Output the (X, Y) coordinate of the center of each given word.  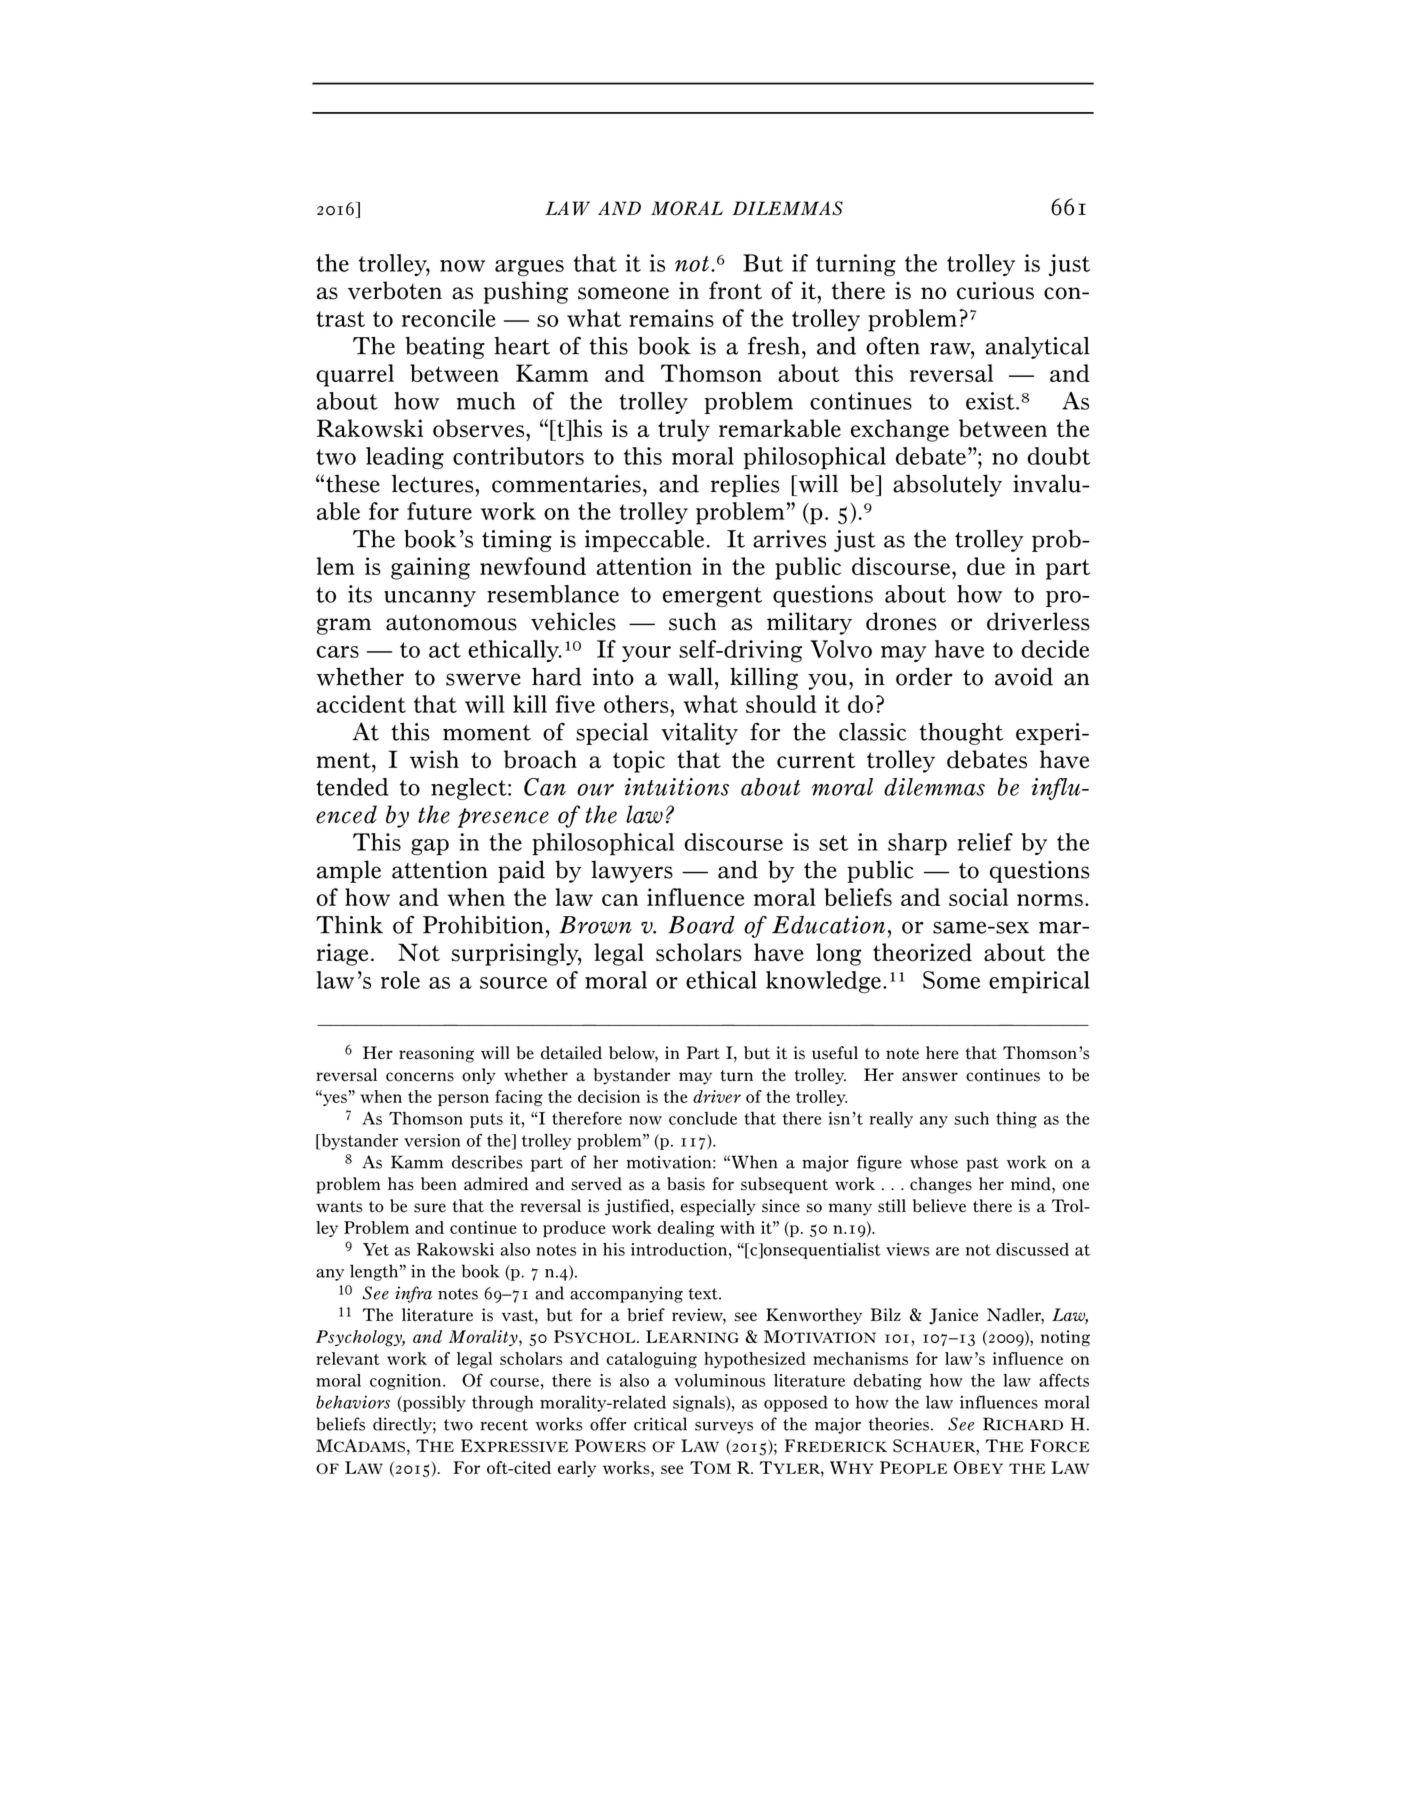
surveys (724, 1428)
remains (672, 318)
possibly (433, 1403)
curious (995, 290)
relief (985, 842)
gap (430, 847)
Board (701, 925)
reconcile (449, 318)
